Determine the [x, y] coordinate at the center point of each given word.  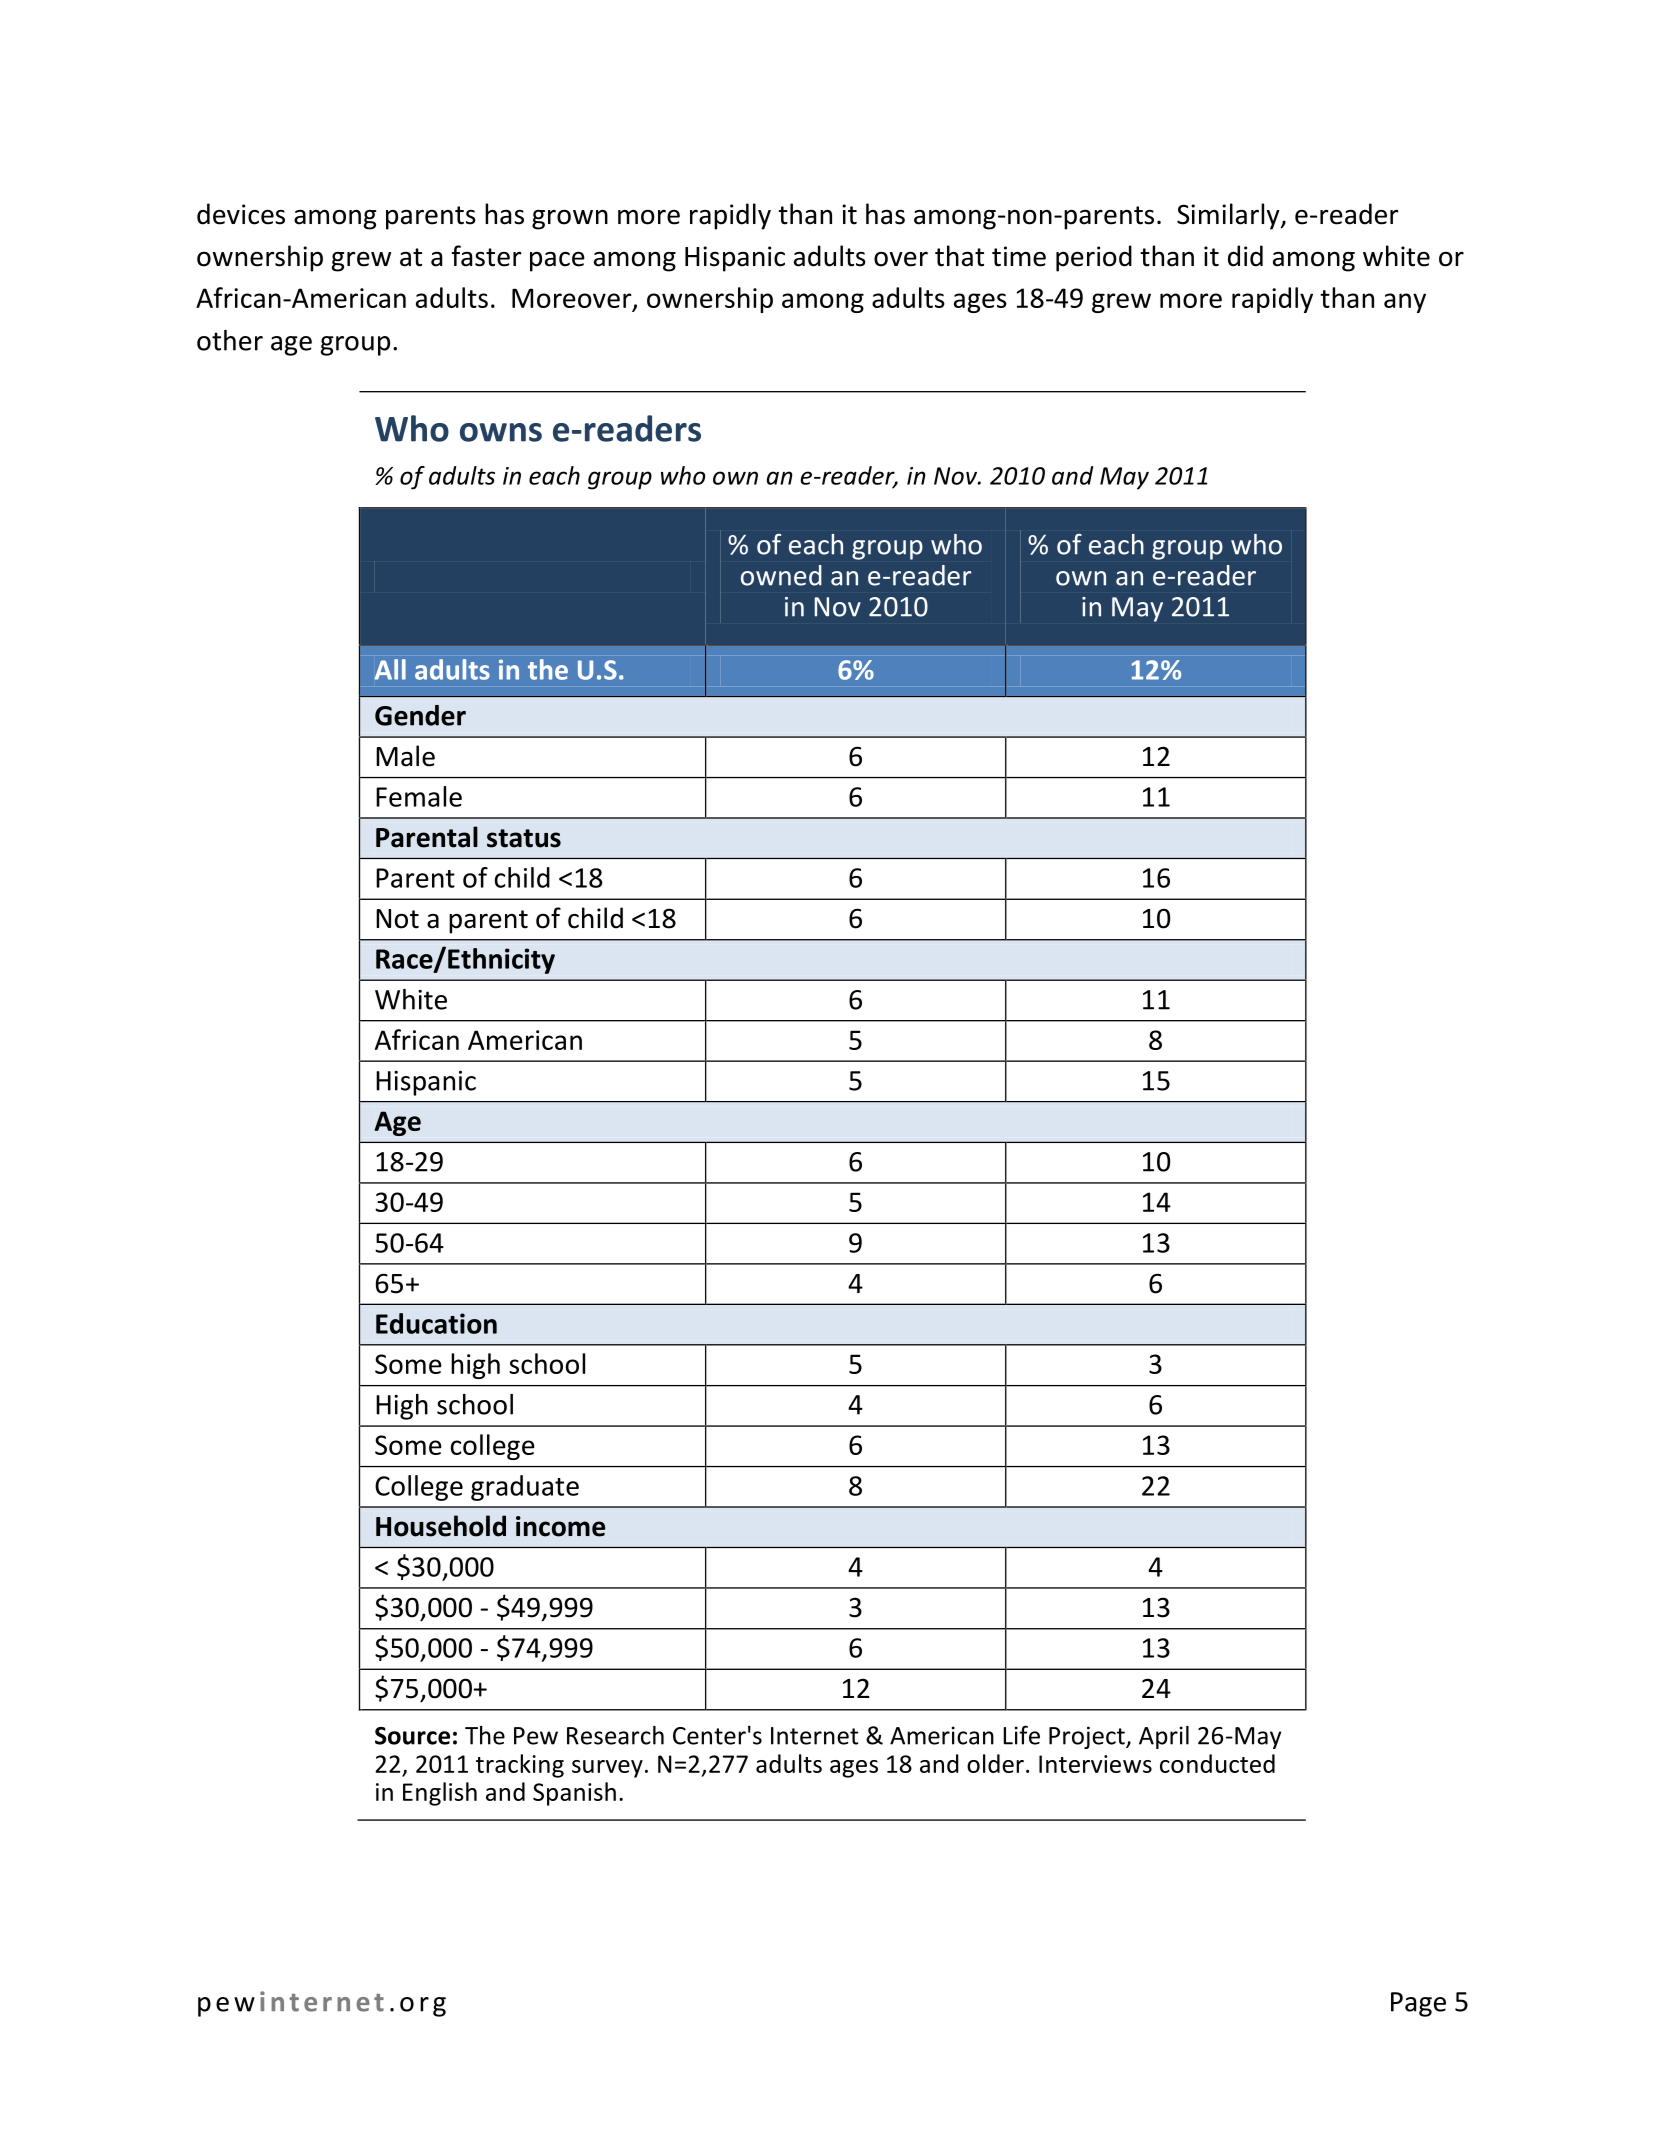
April [1164, 1737]
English [440, 1794]
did [1245, 256]
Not [397, 919]
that [959, 256]
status [524, 838]
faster [487, 256]
